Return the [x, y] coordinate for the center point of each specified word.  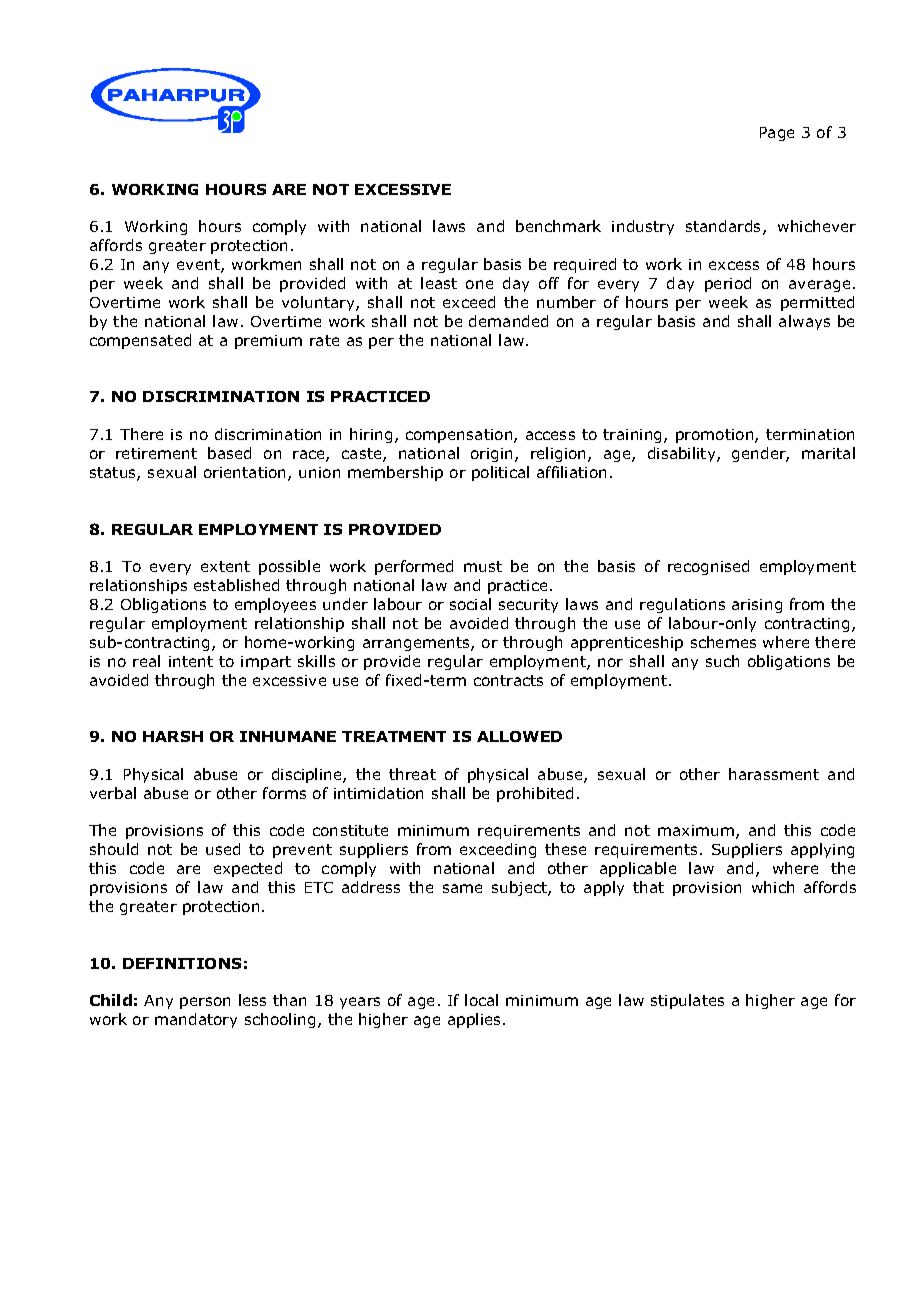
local [481, 1000]
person [205, 1003]
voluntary [319, 303]
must [483, 566]
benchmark [558, 226]
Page [777, 134]
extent [225, 566]
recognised [708, 567]
